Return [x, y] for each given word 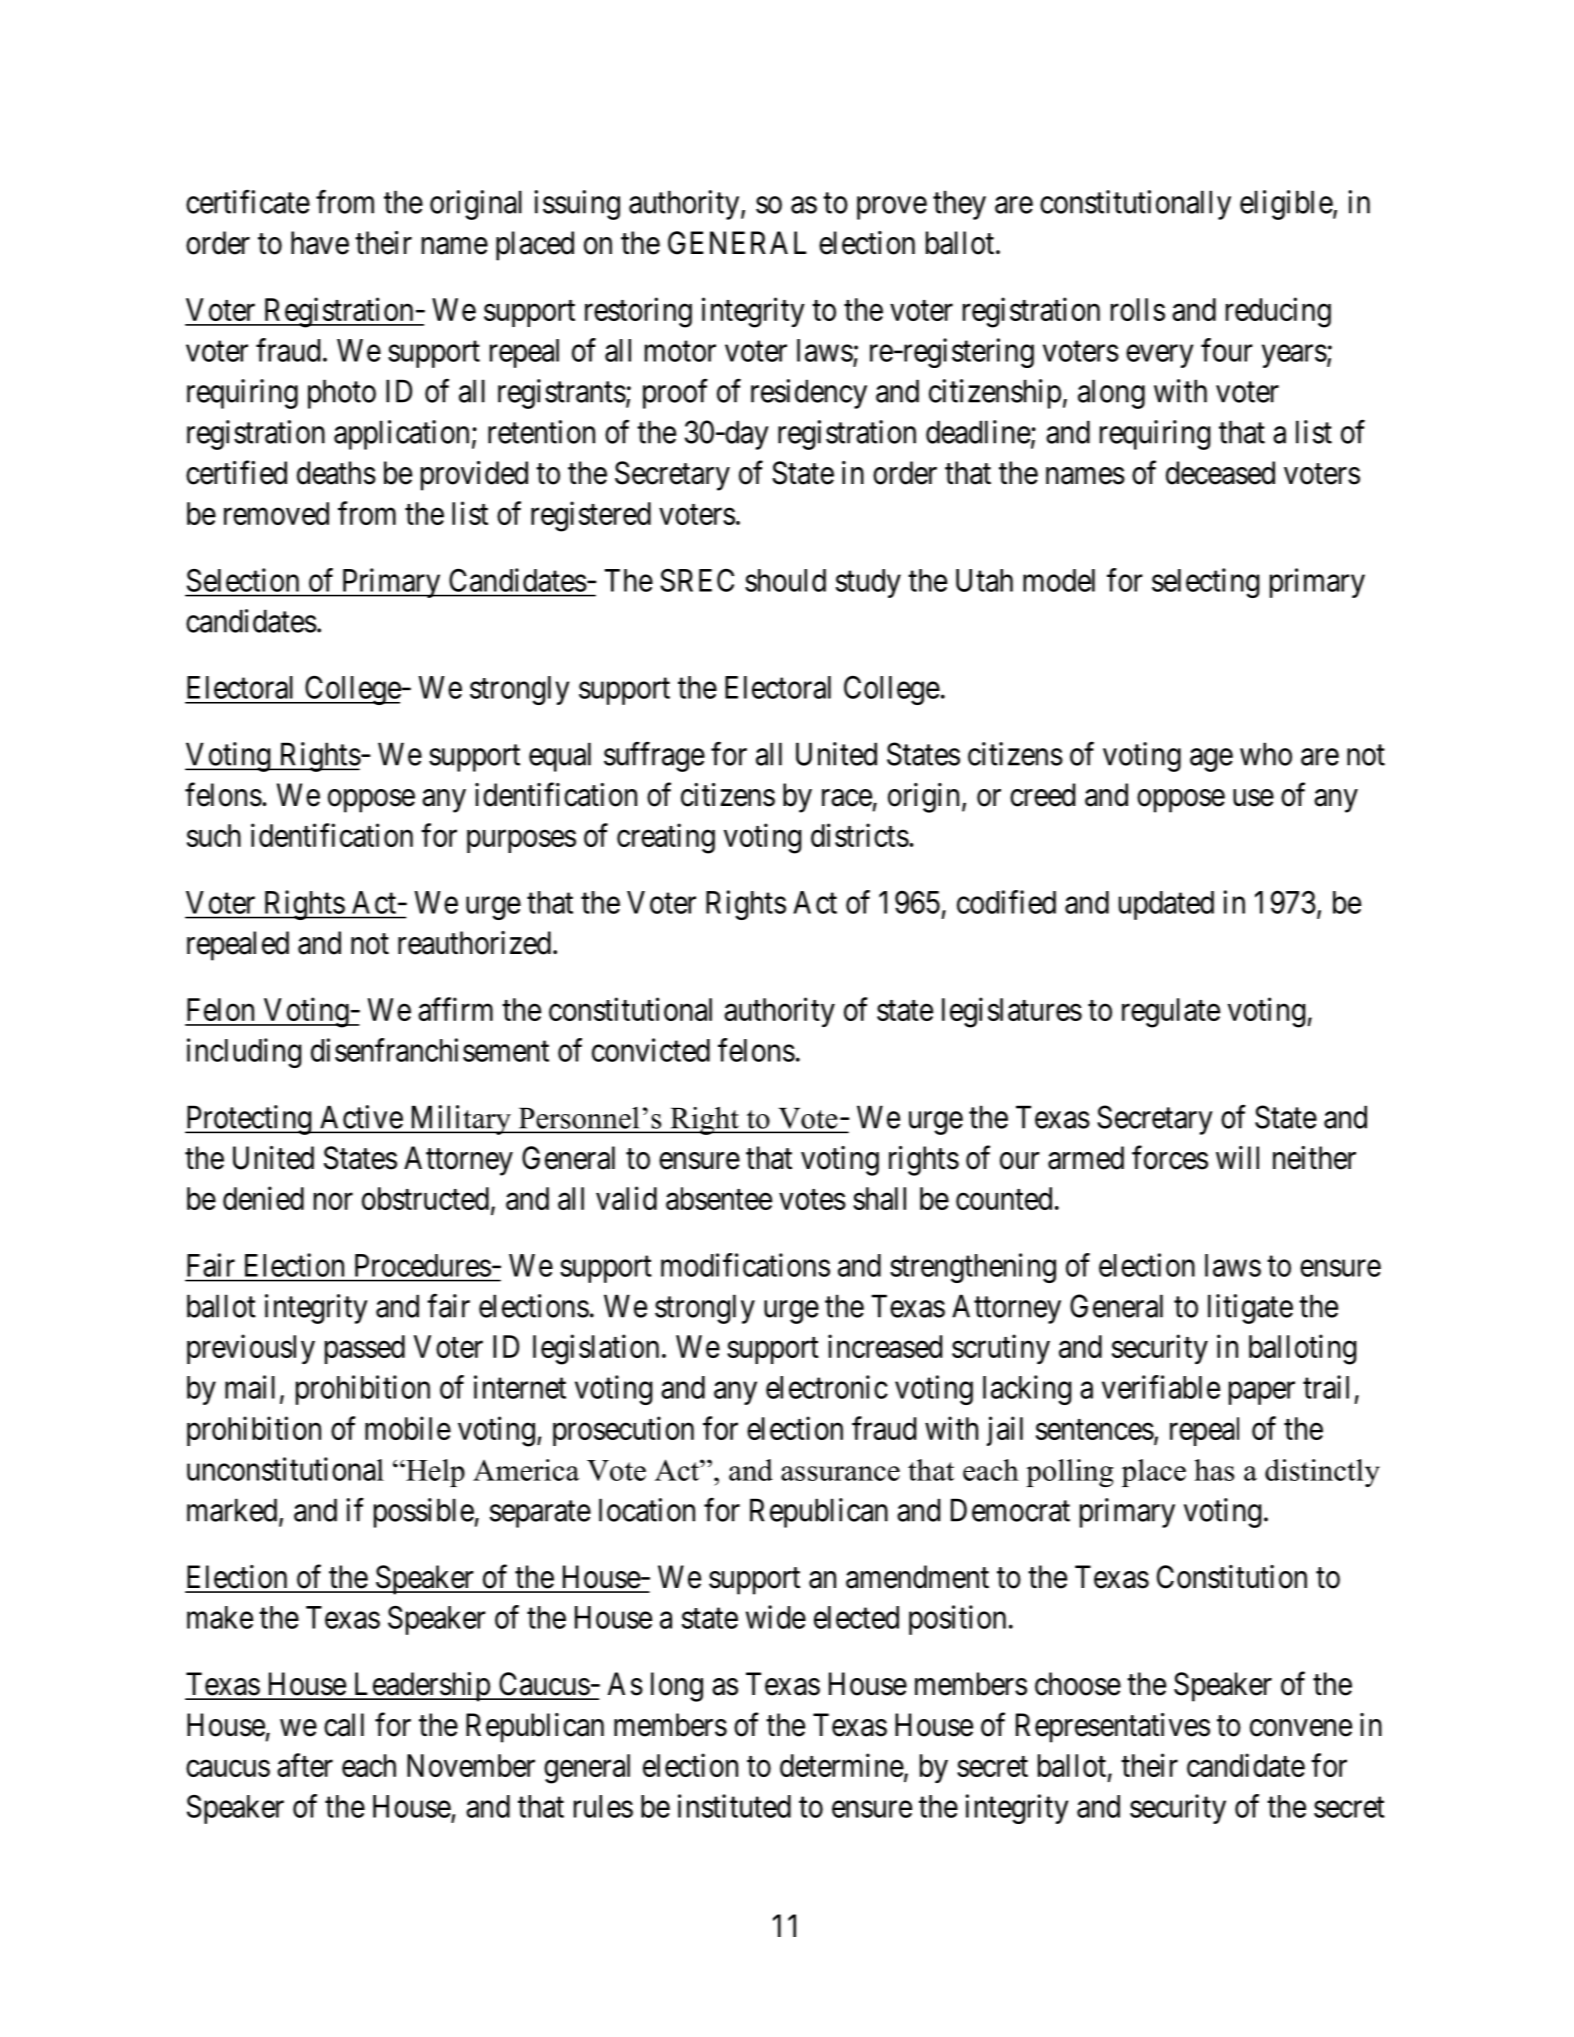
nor [333, 1201]
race [847, 798]
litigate [1250, 1309]
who [1266, 754]
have [320, 243]
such [214, 835]
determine [842, 1765]
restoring [638, 312]
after [305, 1765]
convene [1301, 1728]
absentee [719, 1198]
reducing [1278, 312]
